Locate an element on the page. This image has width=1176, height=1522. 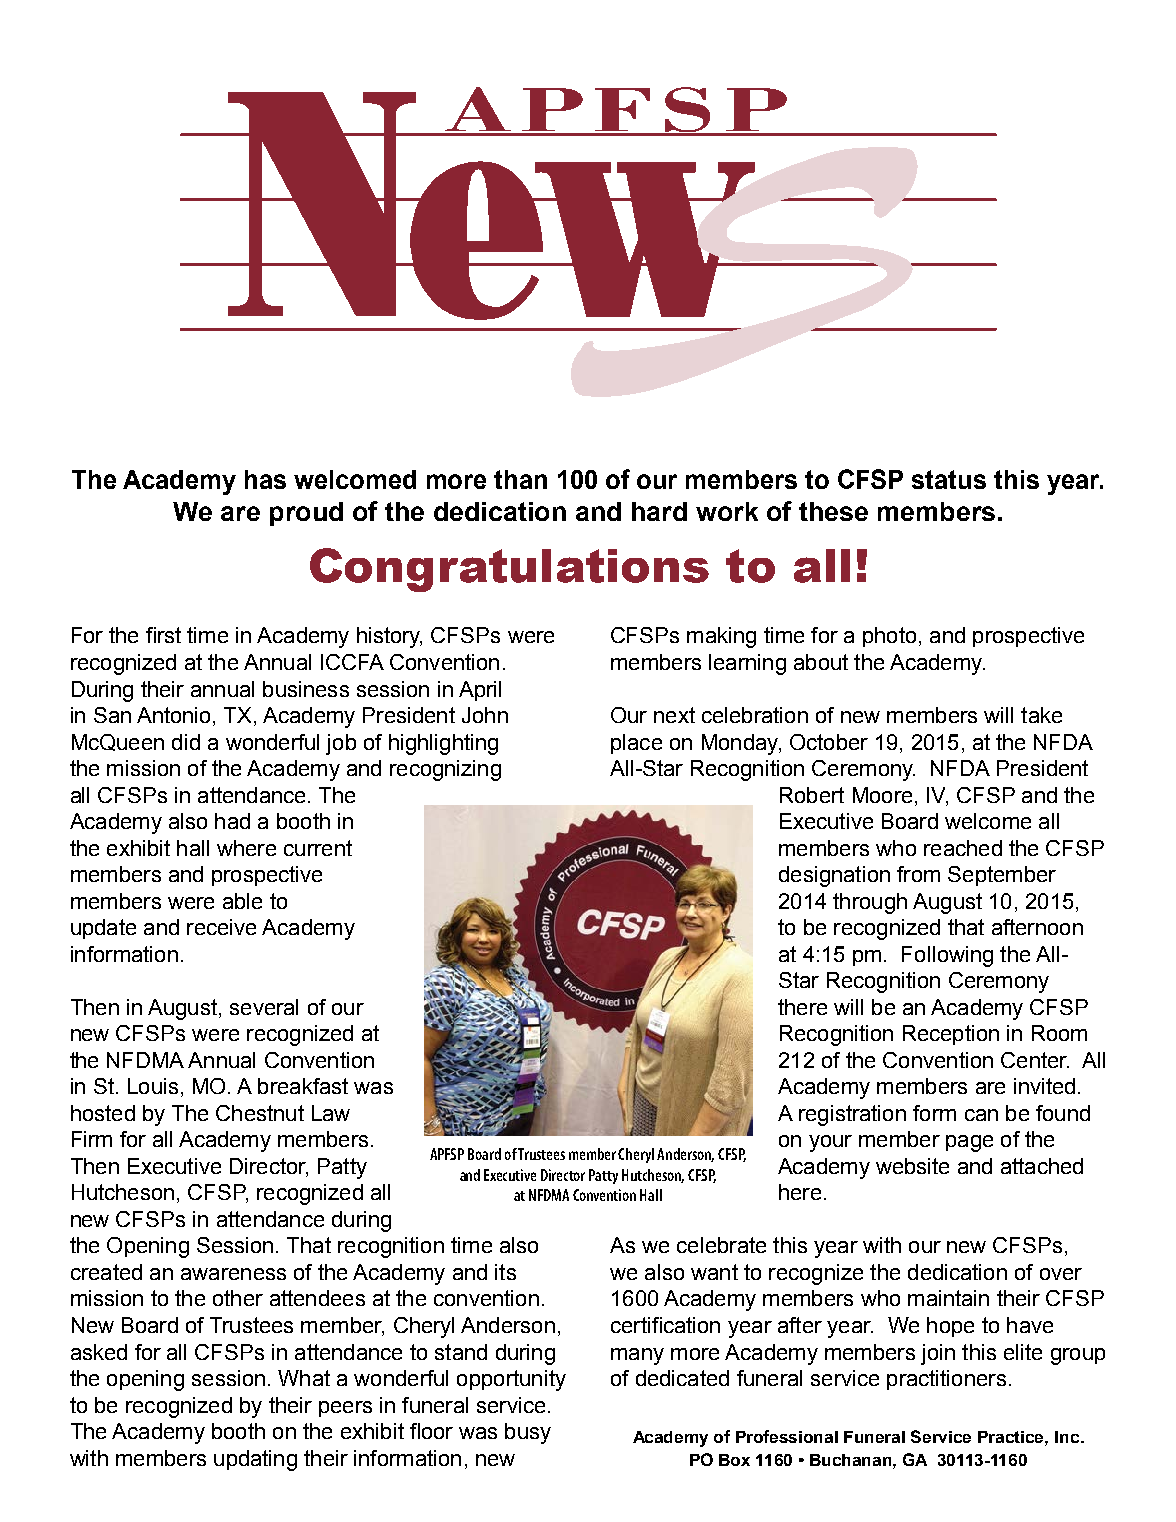
has is located at coordinates (265, 479).
